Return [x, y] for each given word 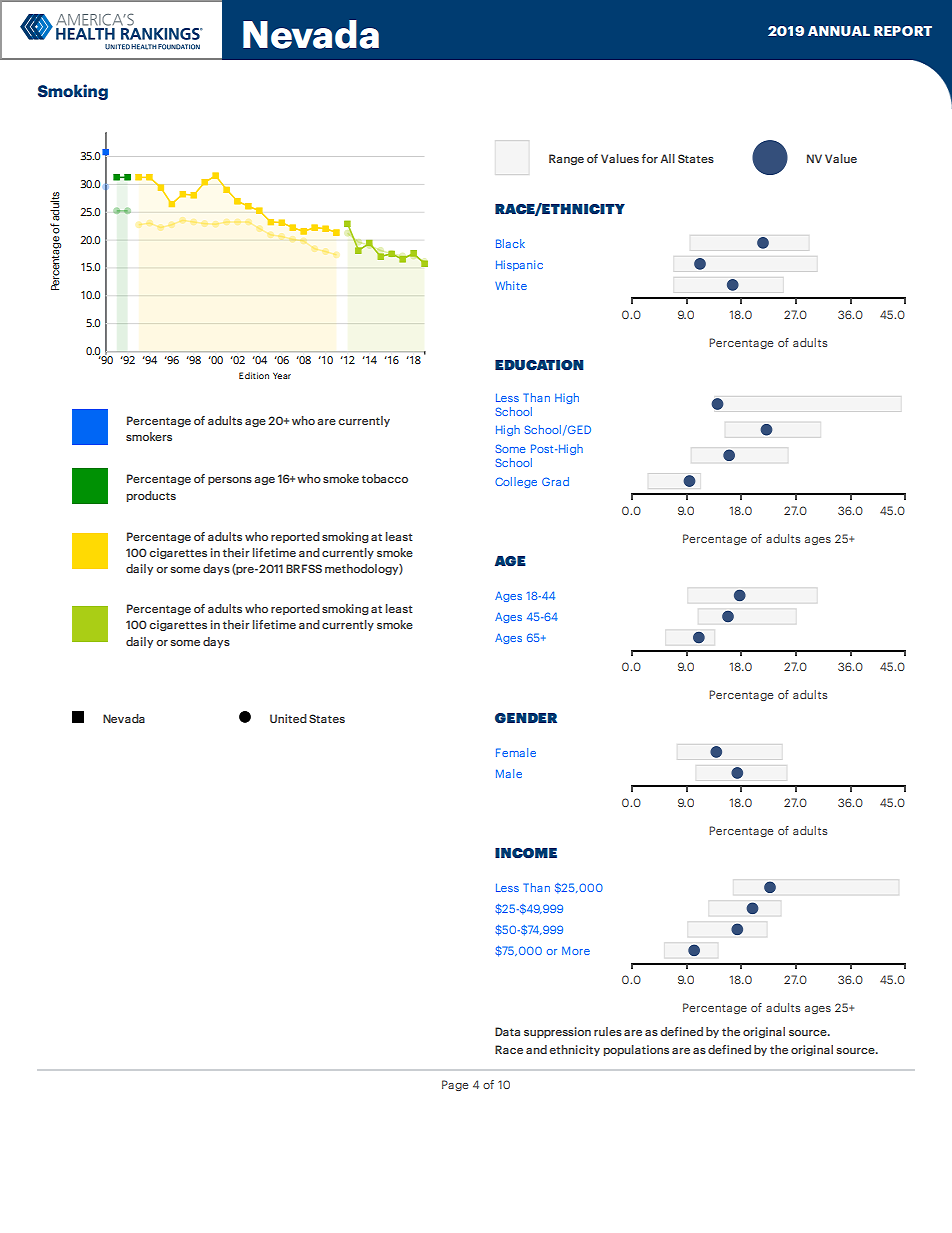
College [516, 482]
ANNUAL [839, 31]
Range [566, 159]
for [650, 158]
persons [230, 481]
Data [507, 1031]
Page [455, 1085]
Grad [555, 481]
